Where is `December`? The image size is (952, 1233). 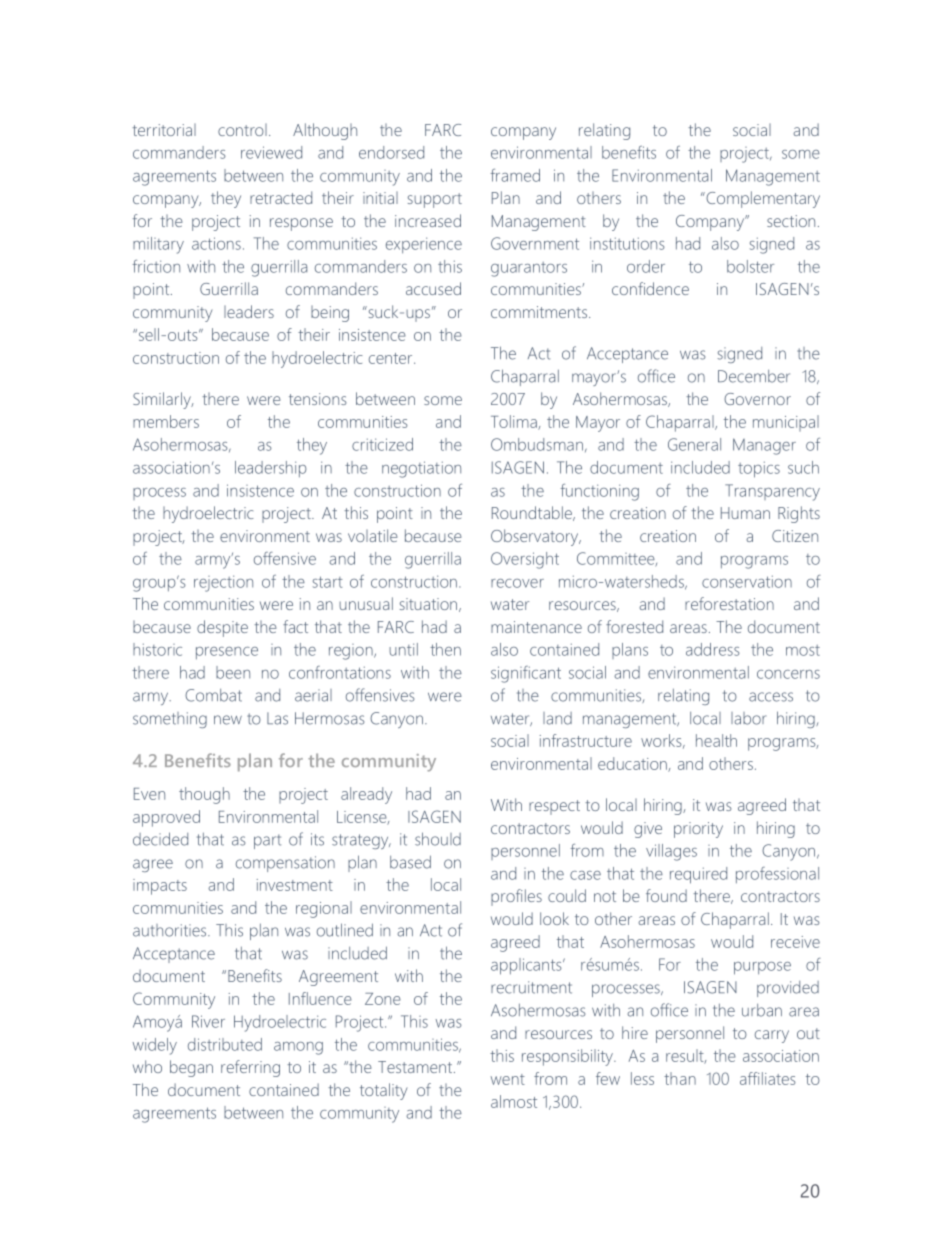
December is located at coordinates (754, 376).
